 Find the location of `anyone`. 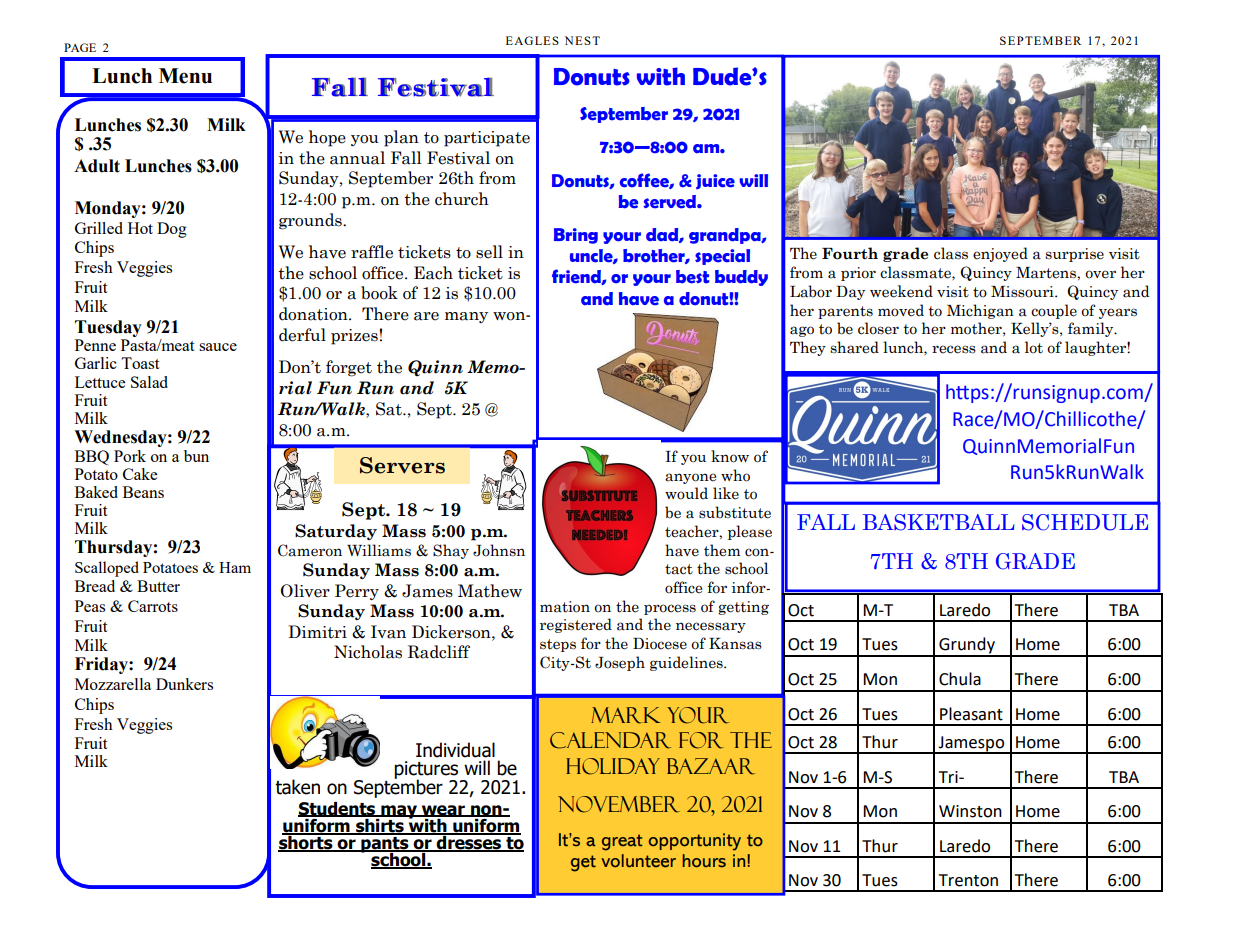

anyone is located at coordinates (690, 478).
